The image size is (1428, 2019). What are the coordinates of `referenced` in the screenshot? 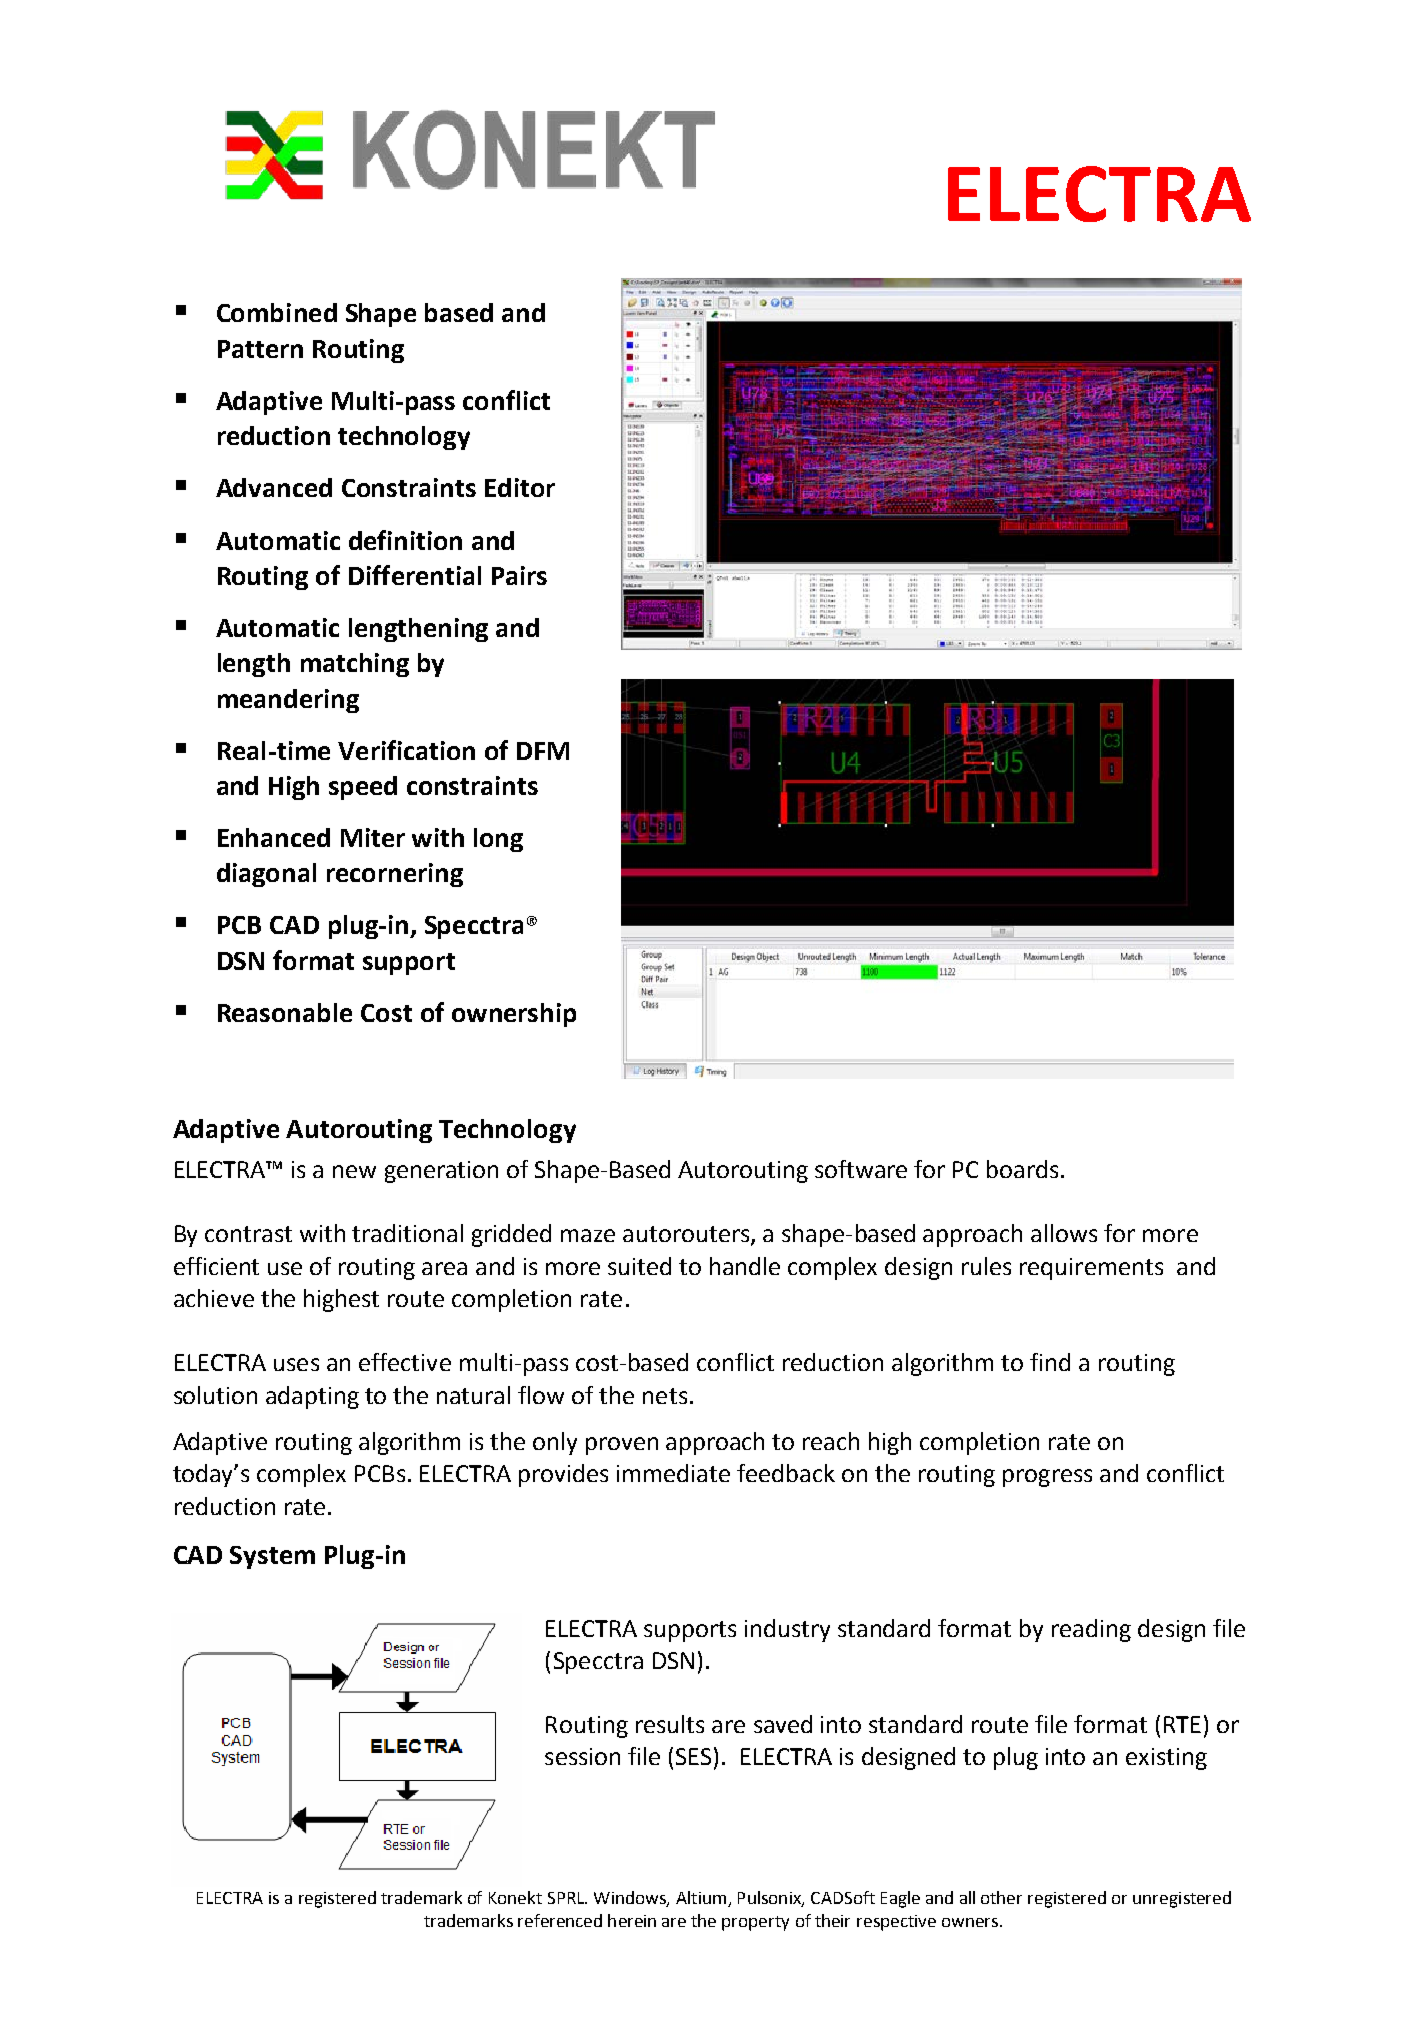 It's located at (560, 1920).
